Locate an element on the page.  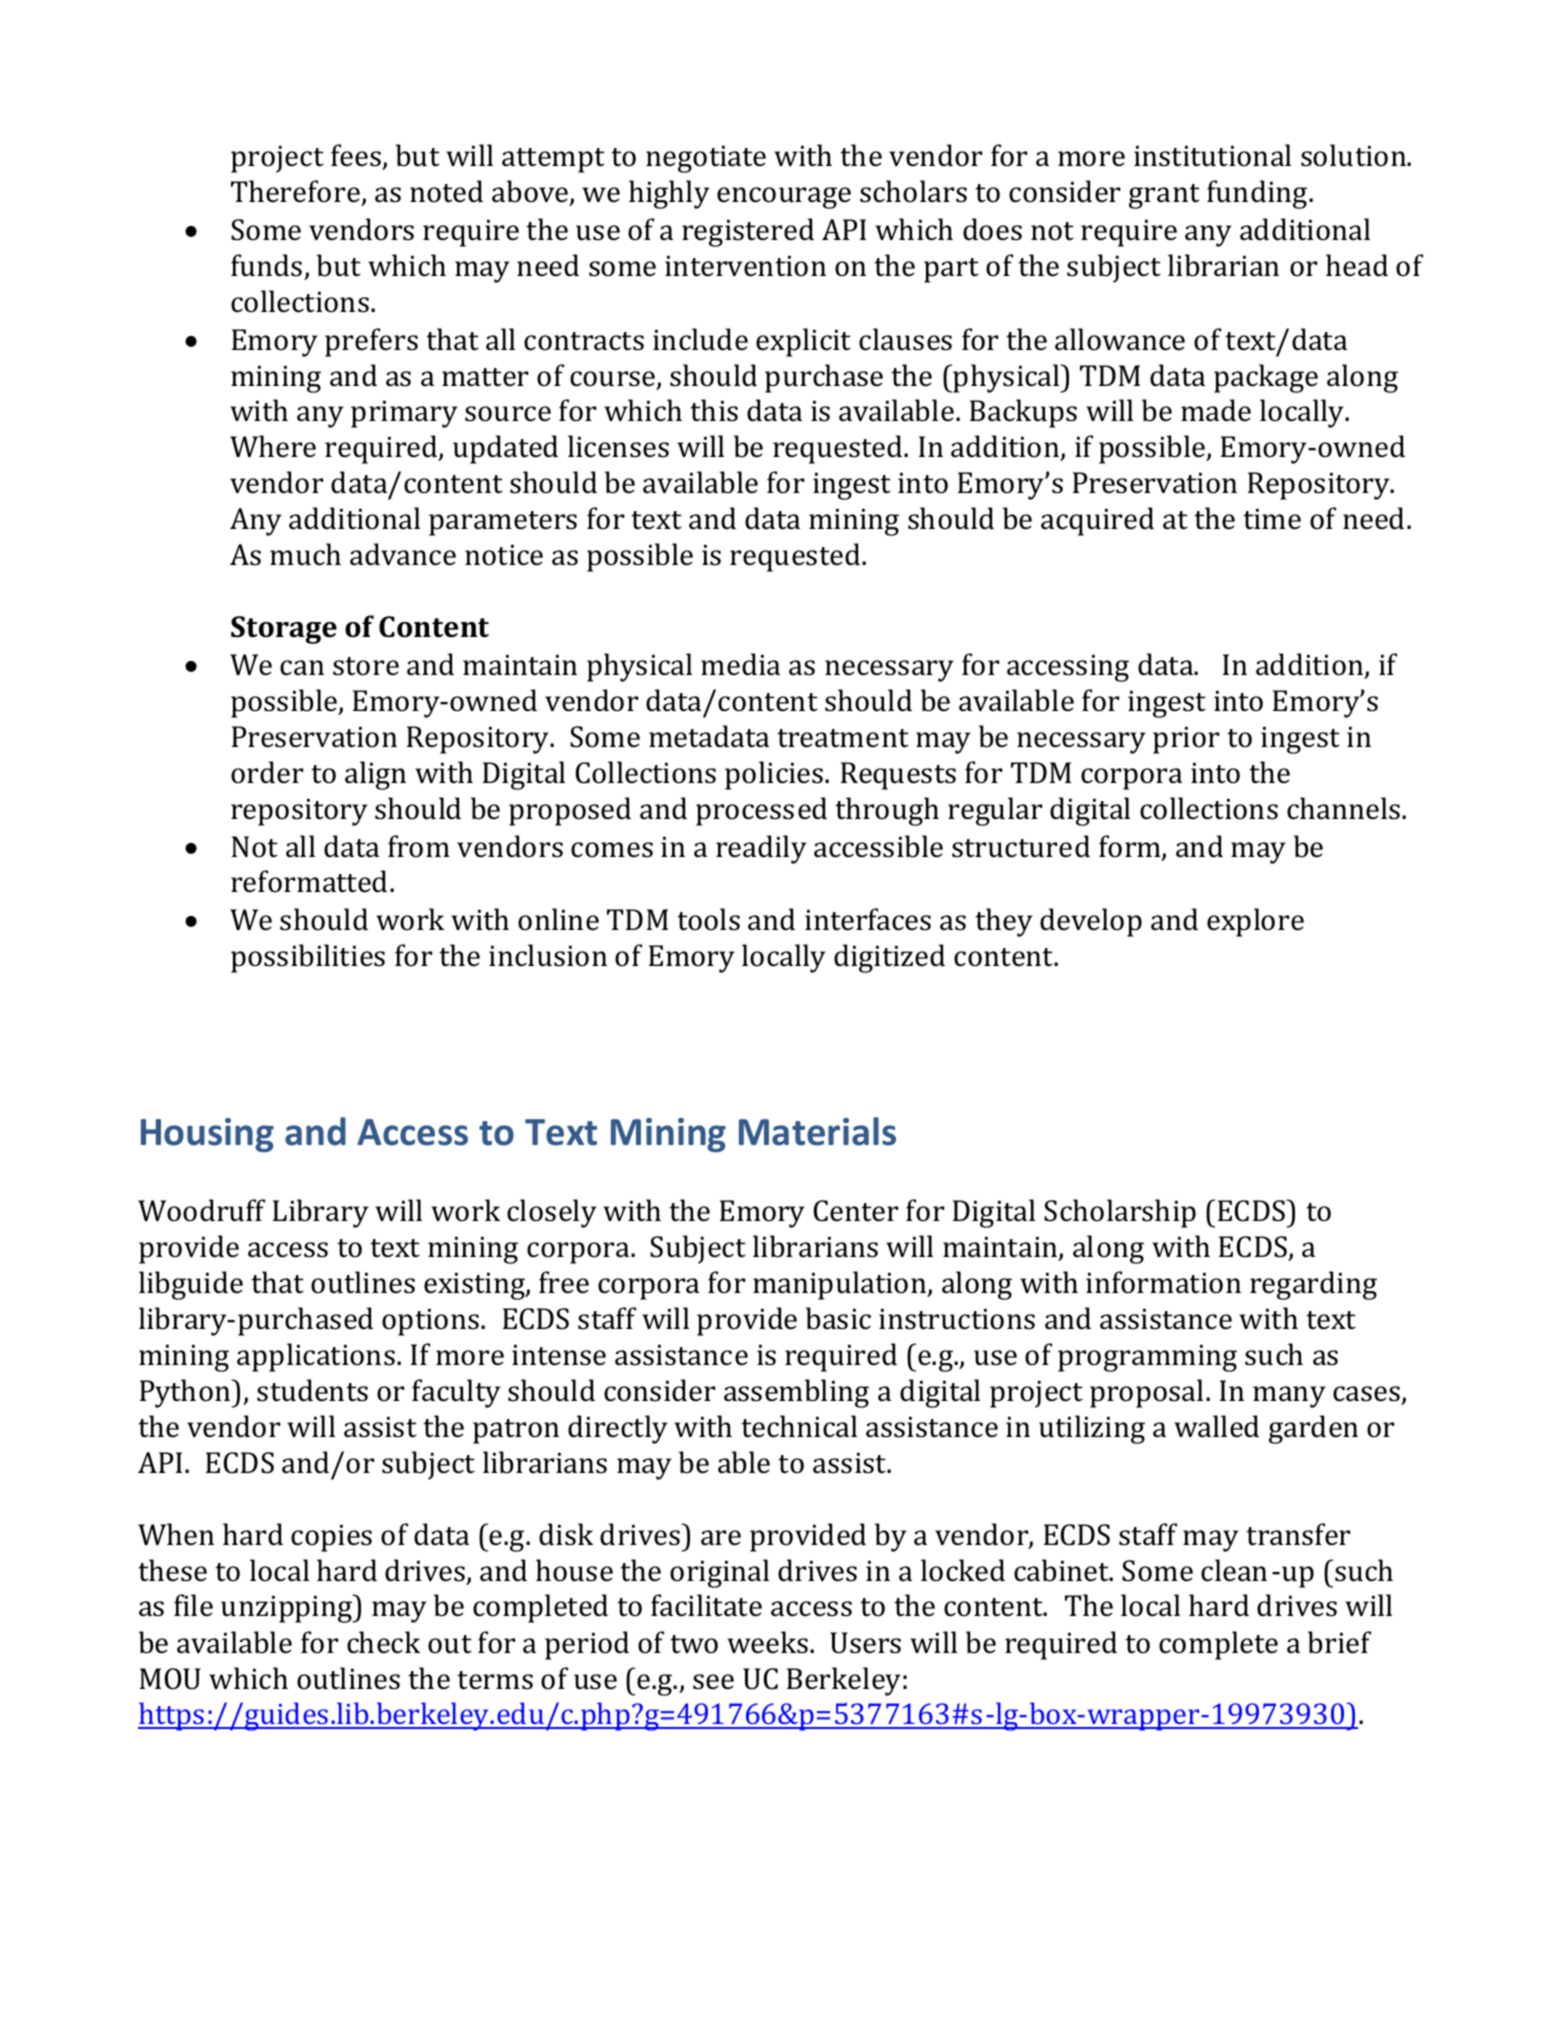
media is located at coordinates (740, 664).
